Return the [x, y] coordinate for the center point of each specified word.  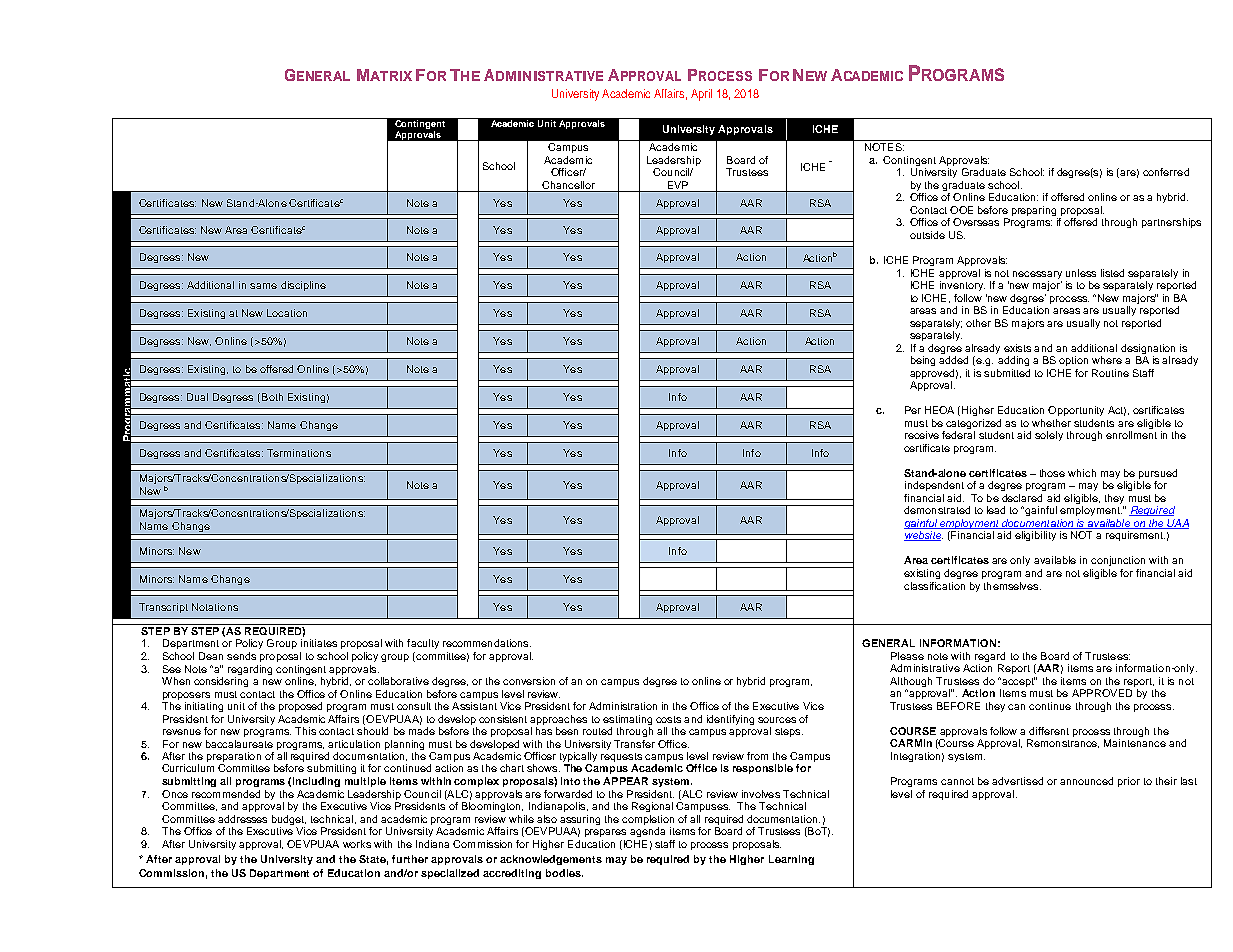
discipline [303, 286]
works [357, 844]
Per [913, 410]
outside [927, 235]
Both [272, 397]
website [923, 536]
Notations [215, 607]
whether [1051, 423]
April [701, 95]
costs [668, 719]
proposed [300, 707]
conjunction [1118, 561]
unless [1081, 273]
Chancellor [568, 186]
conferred [1166, 172]
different [1049, 731]
